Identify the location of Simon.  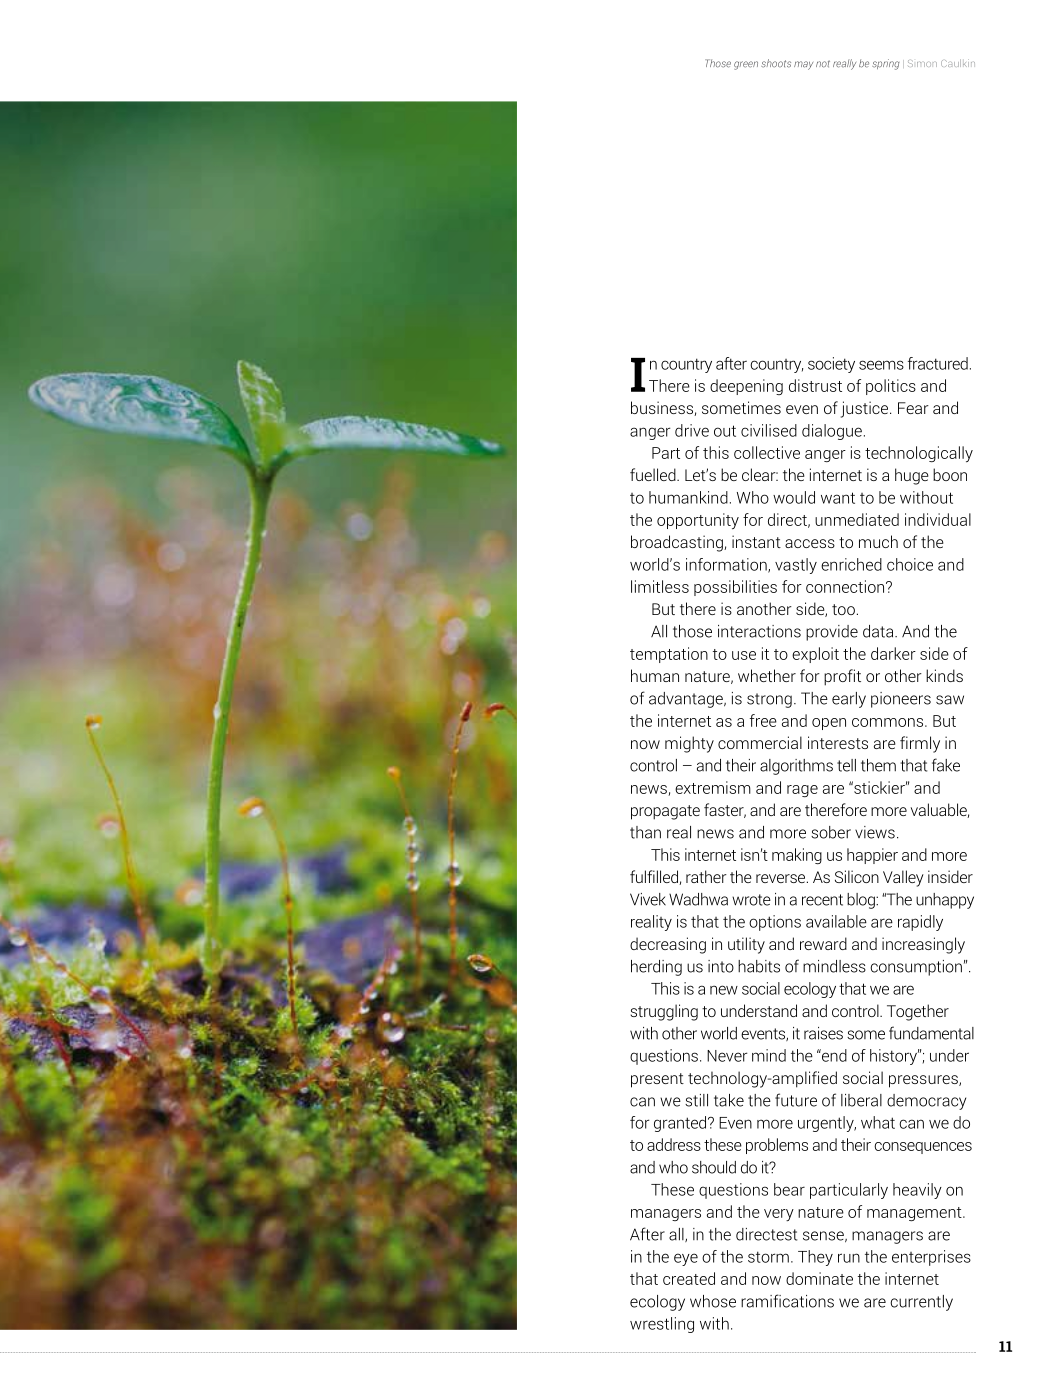
(922, 63).
